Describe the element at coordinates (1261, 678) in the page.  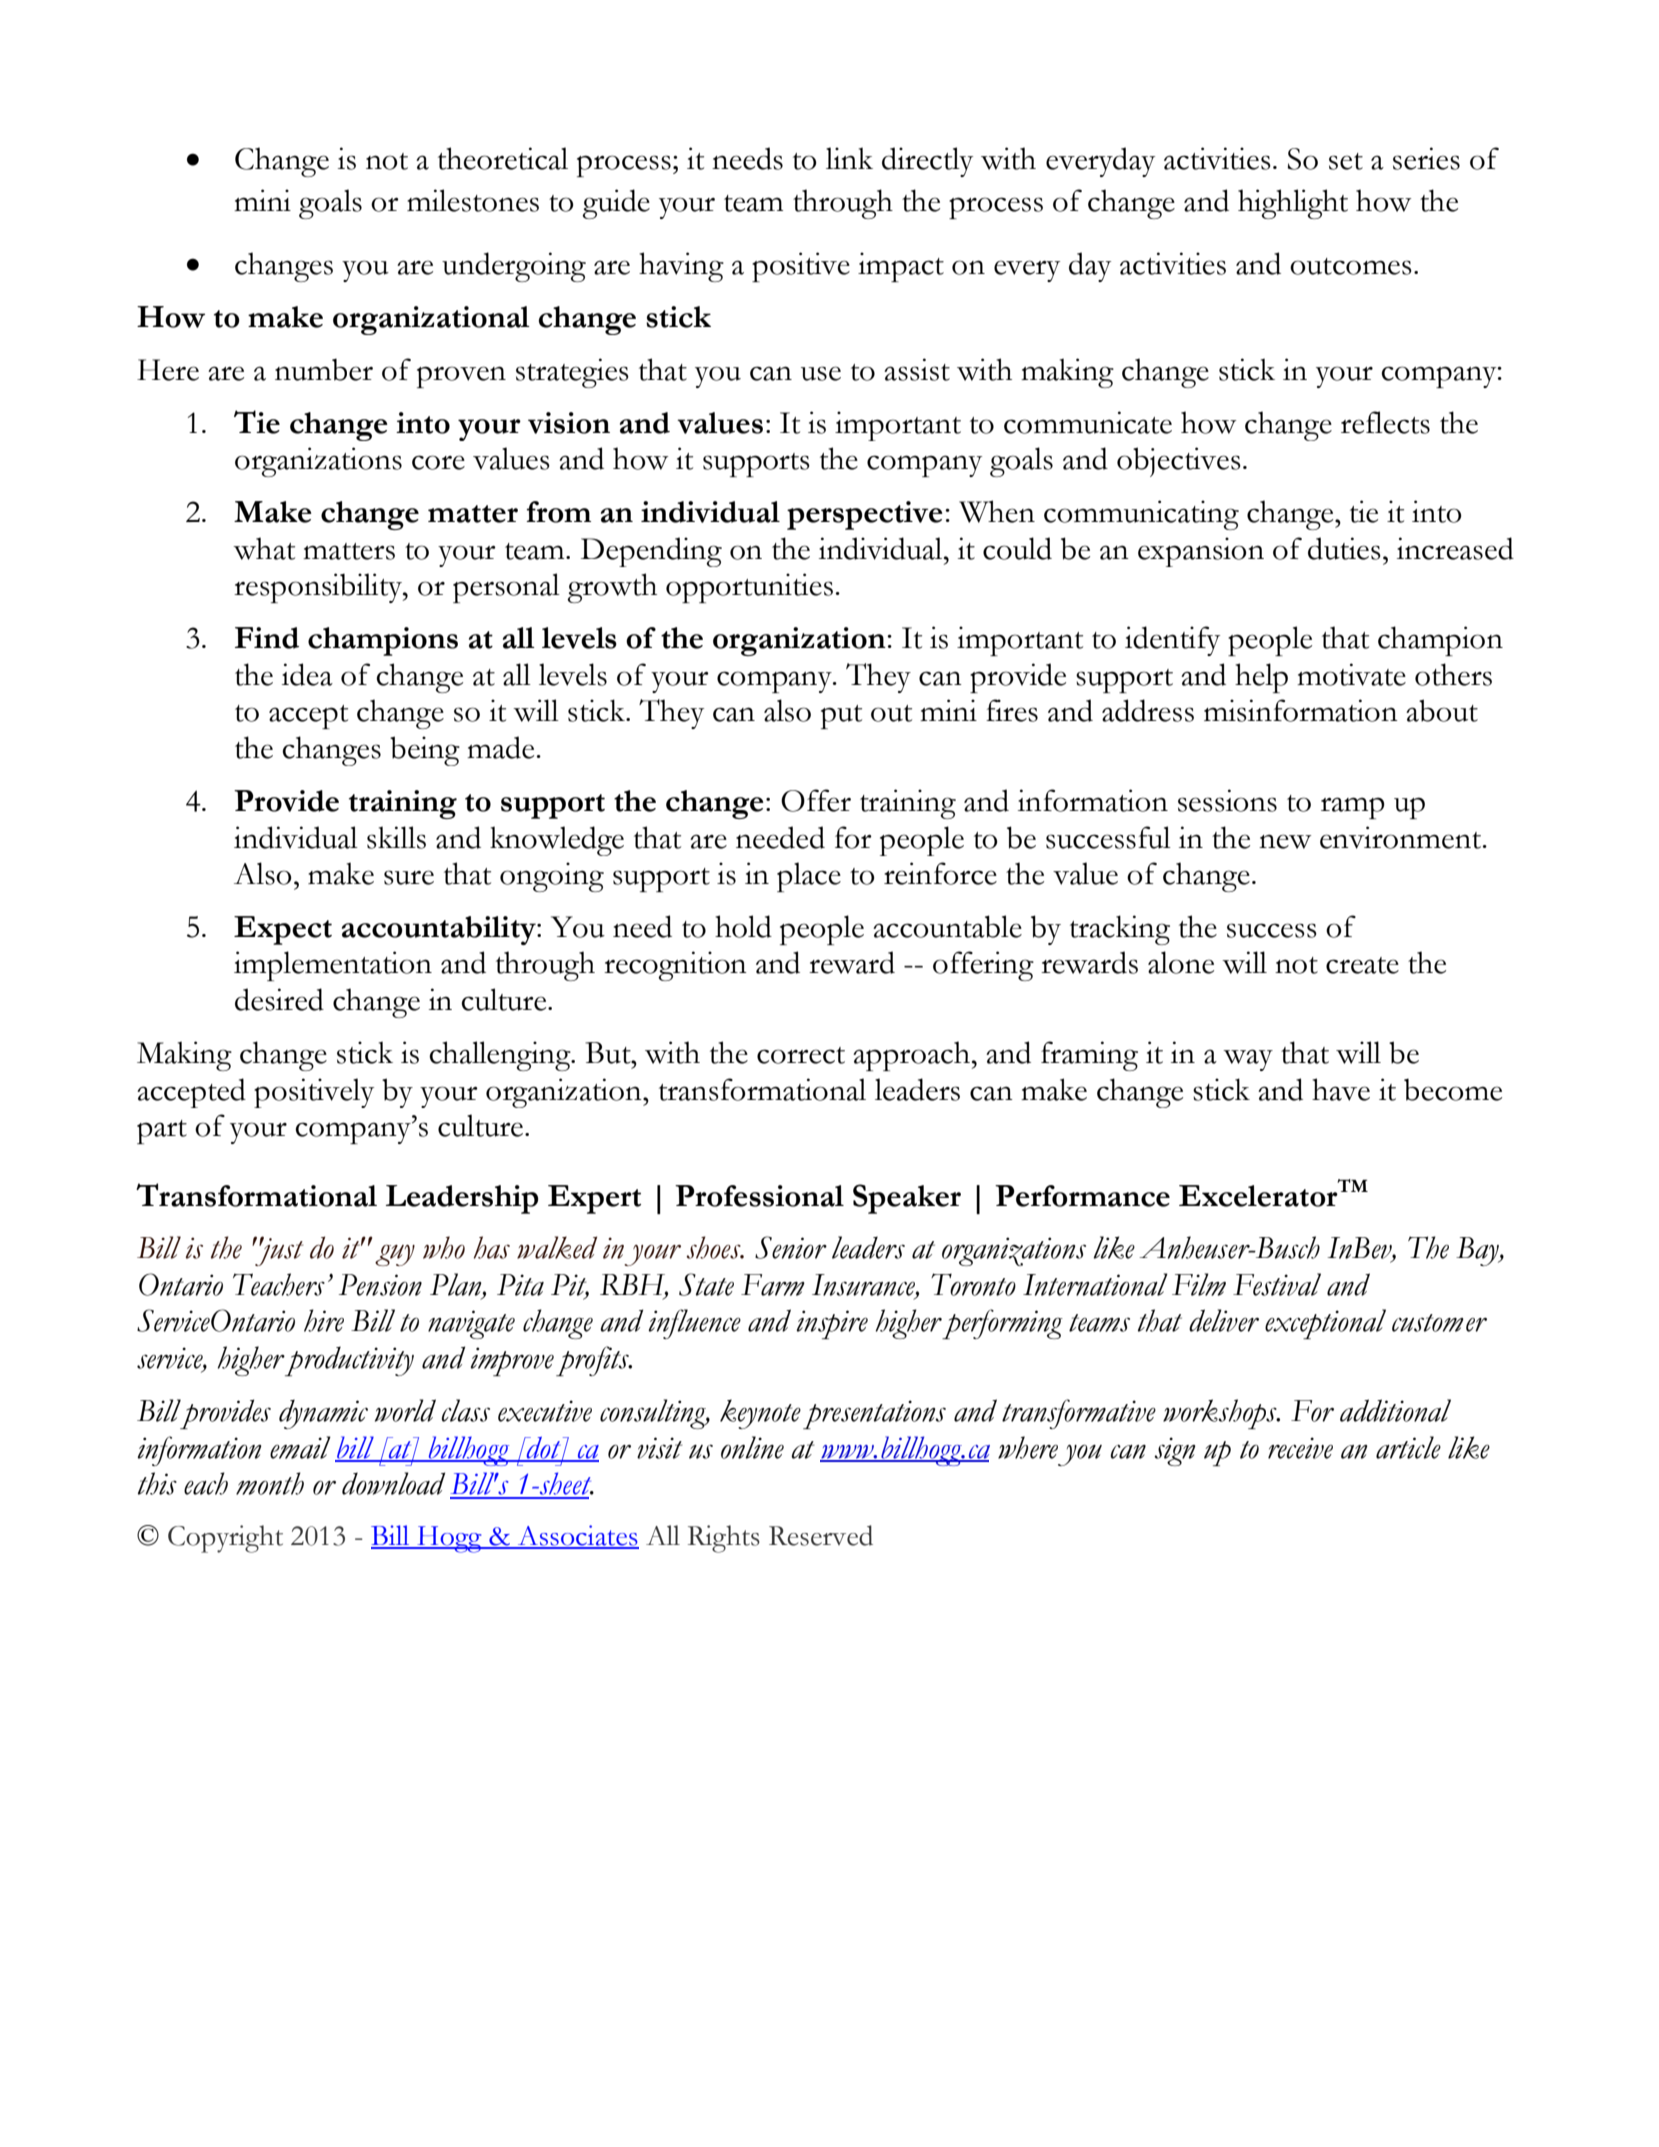
I see `help` at that location.
